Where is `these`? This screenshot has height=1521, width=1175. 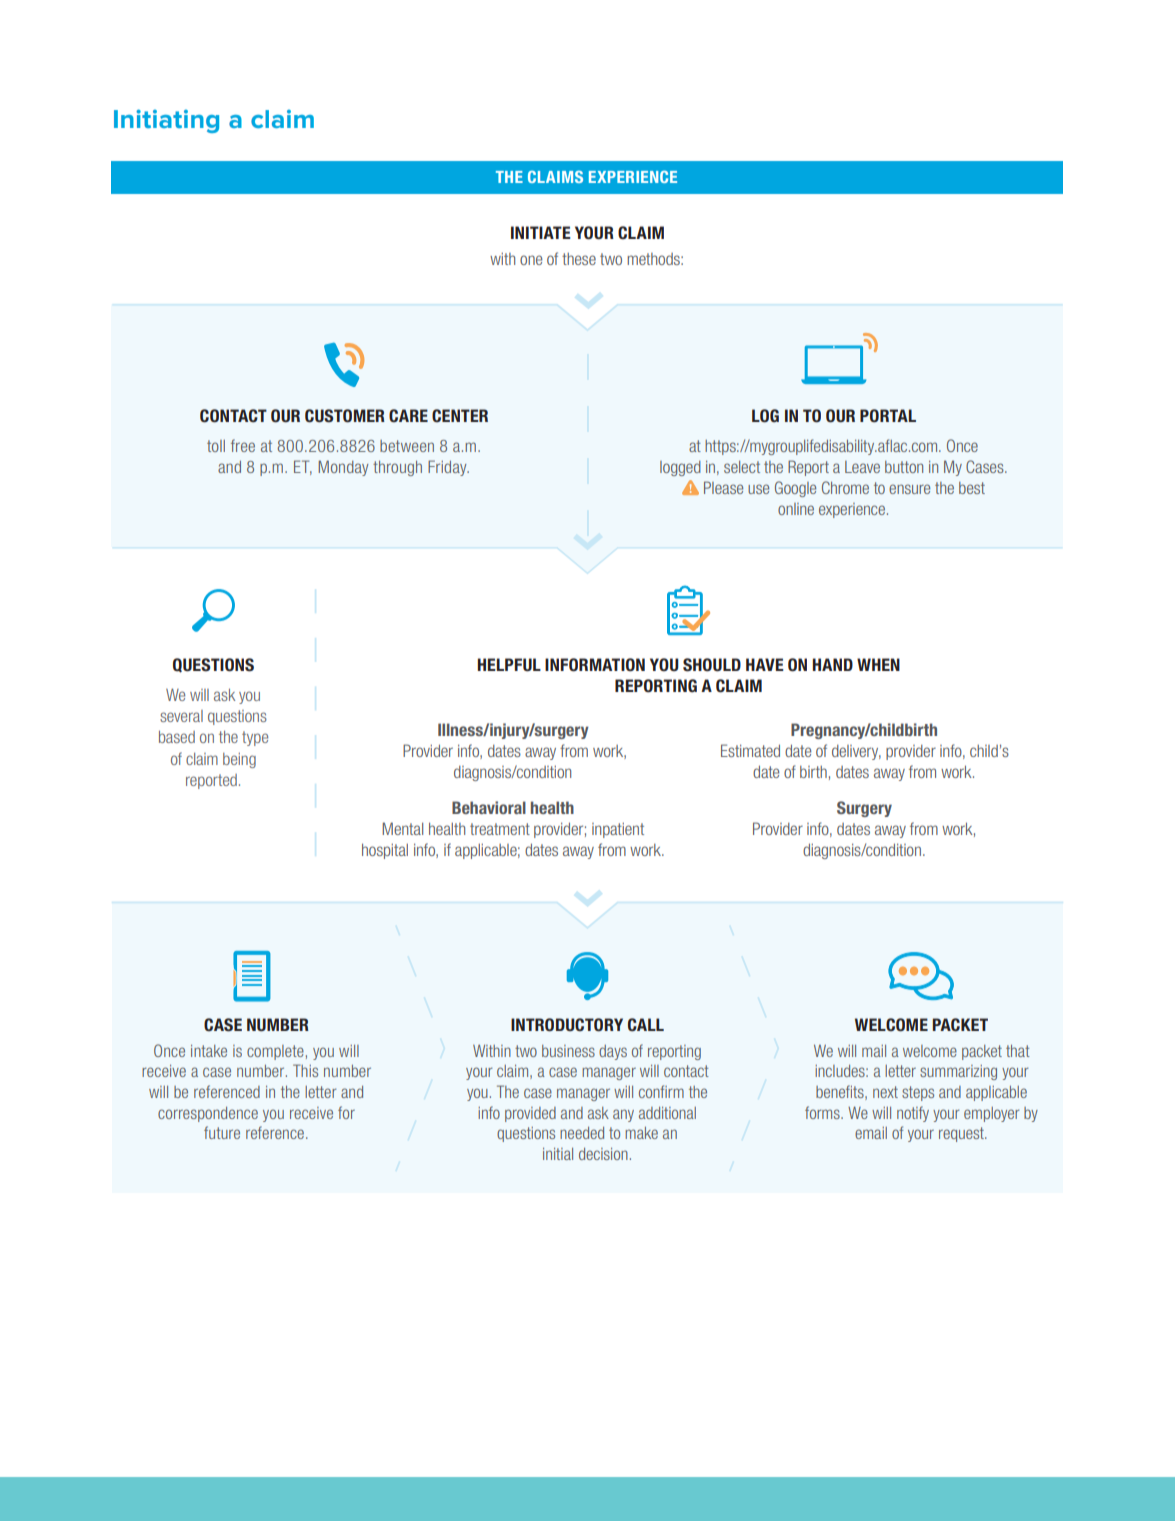
these is located at coordinates (579, 259).
